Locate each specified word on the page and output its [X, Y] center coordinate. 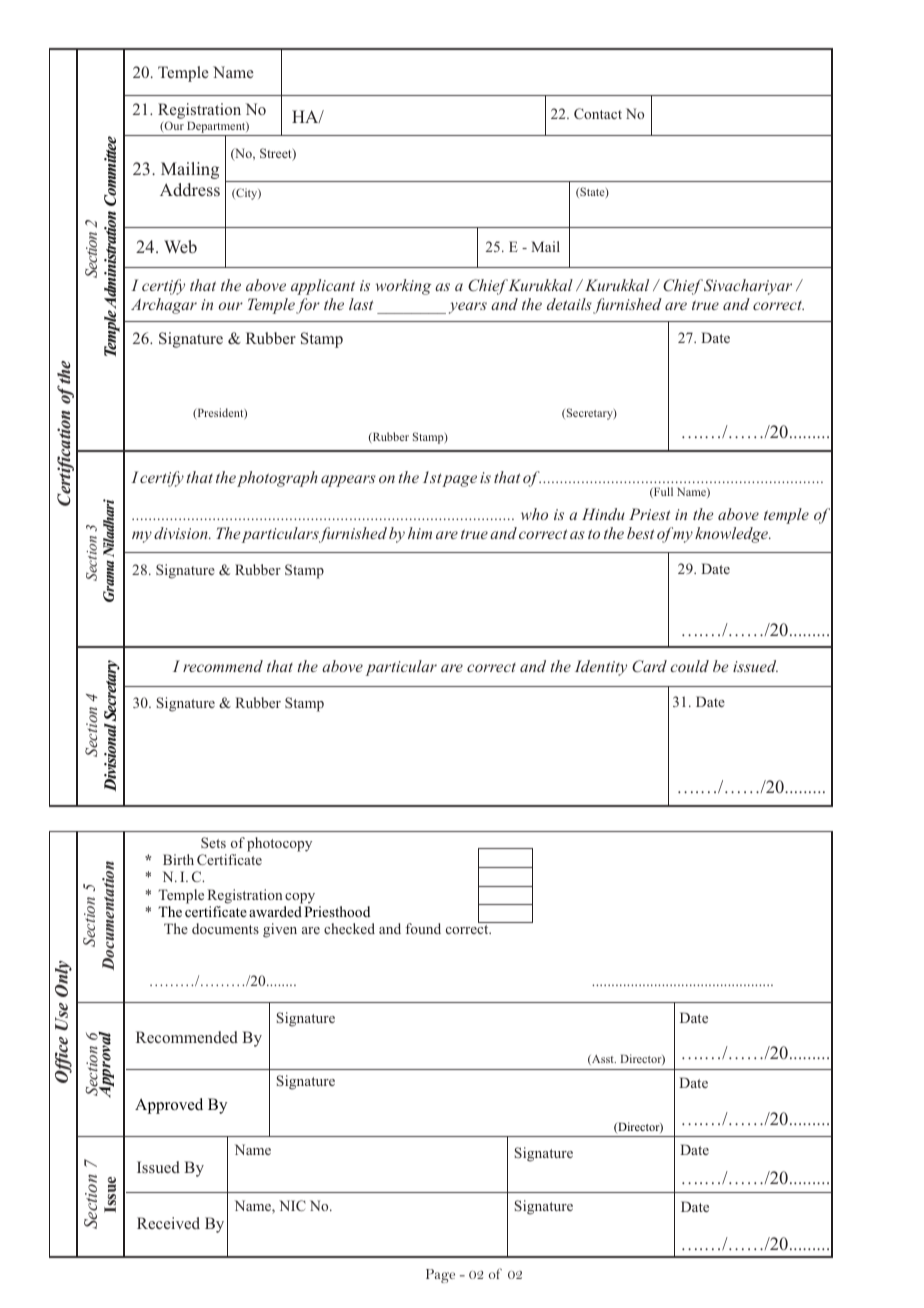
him [420, 533]
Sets [213, 842]
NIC [292, 1205]
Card [649, 666]
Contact [598, 113]
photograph [277, 479]
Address [190, 189]
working [404, 287]
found [423, 928]
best [640, 533]
